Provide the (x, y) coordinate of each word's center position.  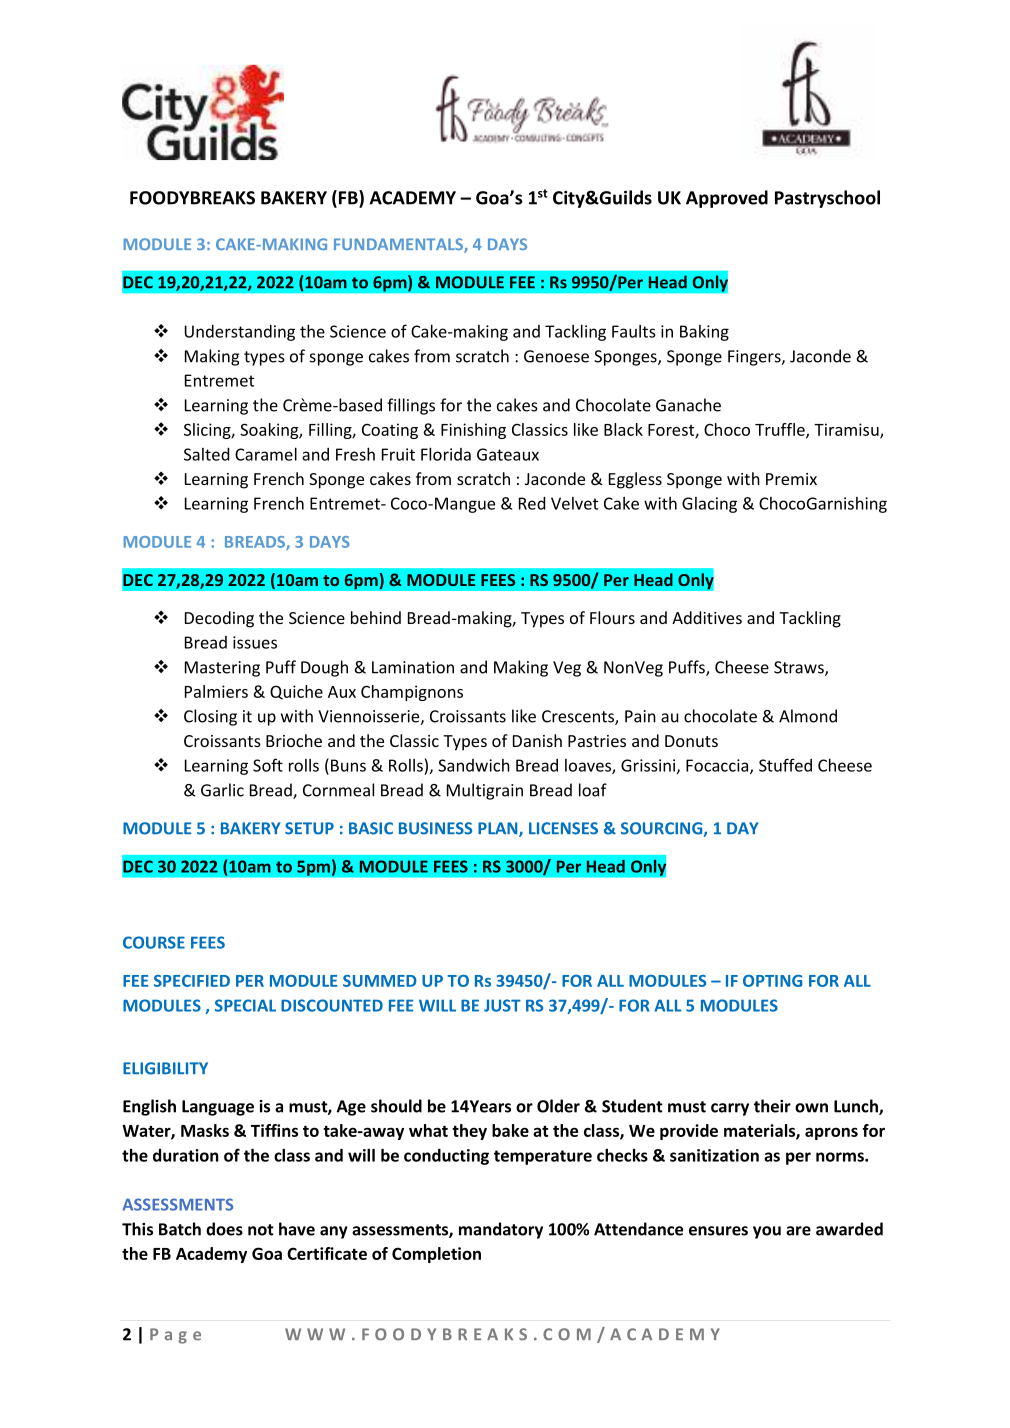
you (767, 1232)
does (224, 1229)
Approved (727, 199)
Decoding (219, 619)
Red (532, 503)
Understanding (240, 333)
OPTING (772, 981)
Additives (707, 617)
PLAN (499, 829)
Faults (634, 331)
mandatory (501, 1230)
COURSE (154, 942)
